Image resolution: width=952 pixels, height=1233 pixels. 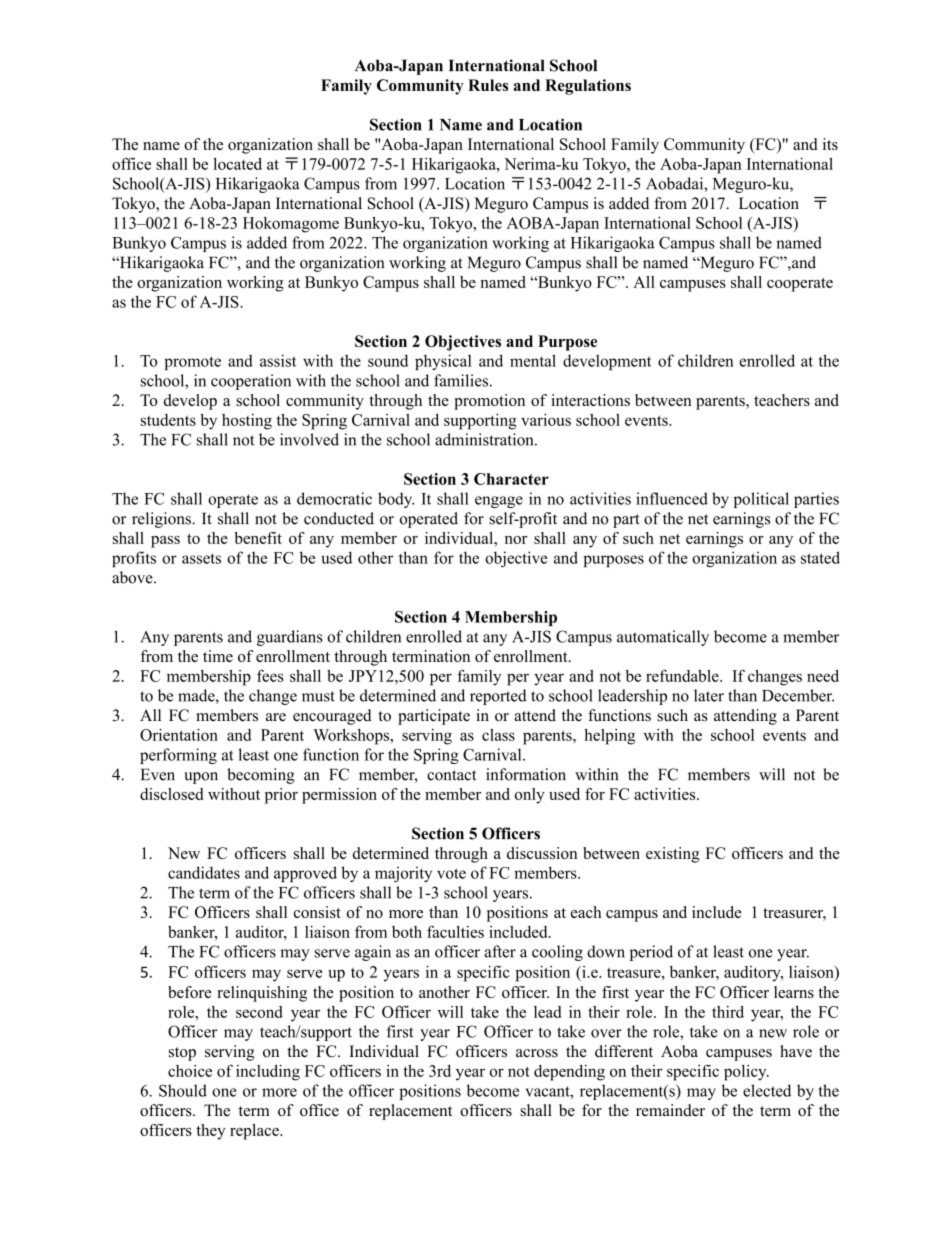 What do you see at coordinates (537, 1053) in the screenshot?
I see `across` at bounding box center [537, 1053].
